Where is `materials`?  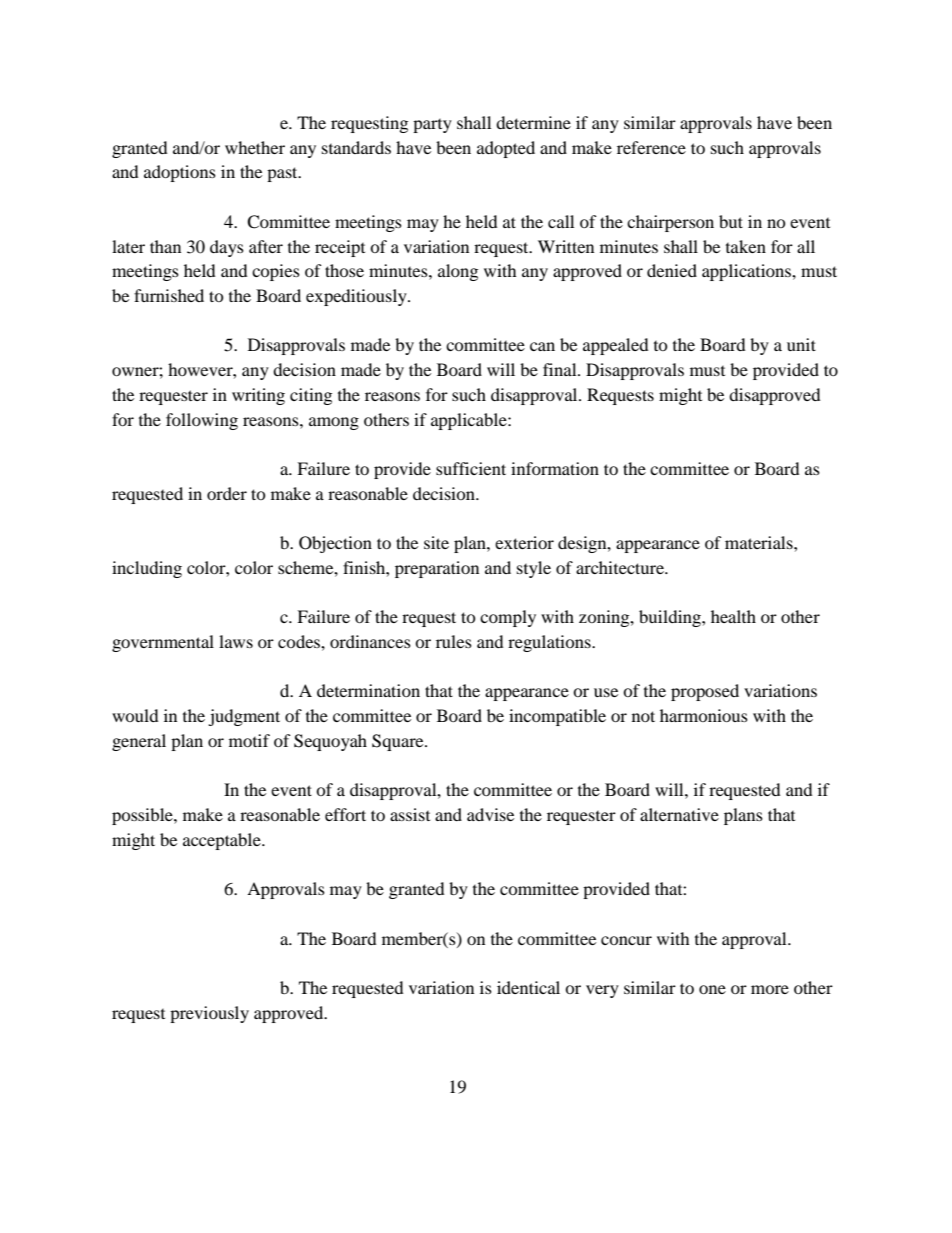
materials is located at coordinates (760, 542).
